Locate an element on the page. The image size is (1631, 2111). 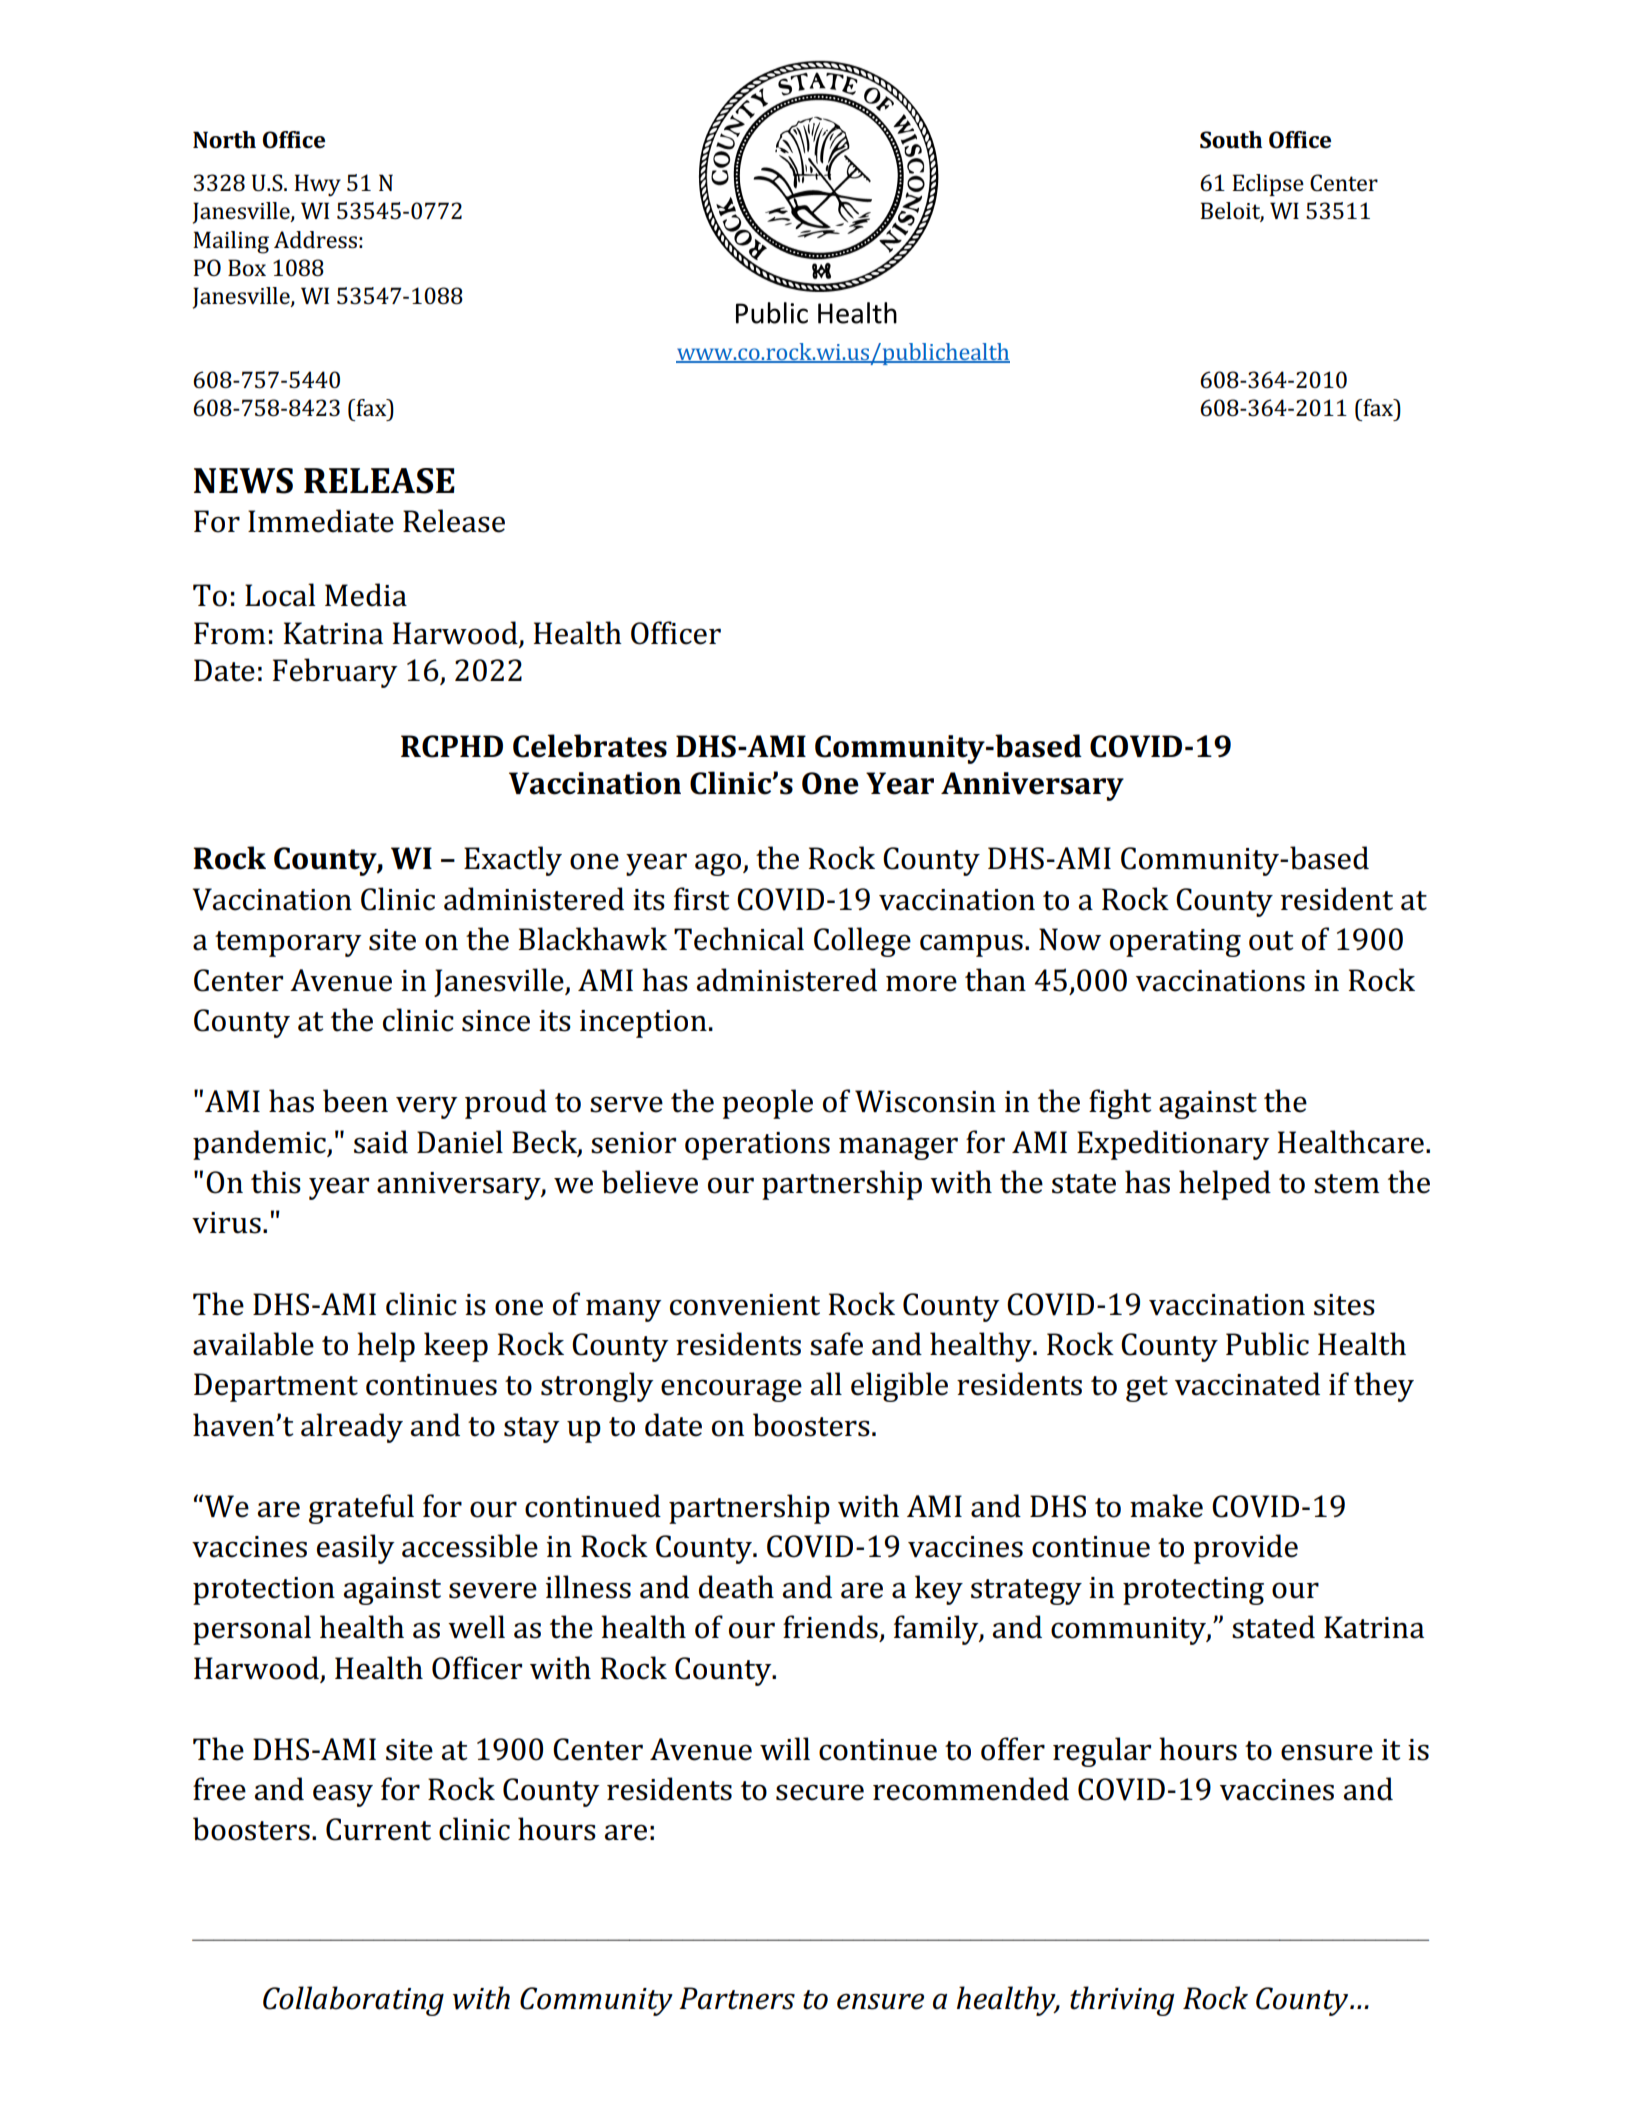
vaccinated is located at coordinates (1247, 1384).
